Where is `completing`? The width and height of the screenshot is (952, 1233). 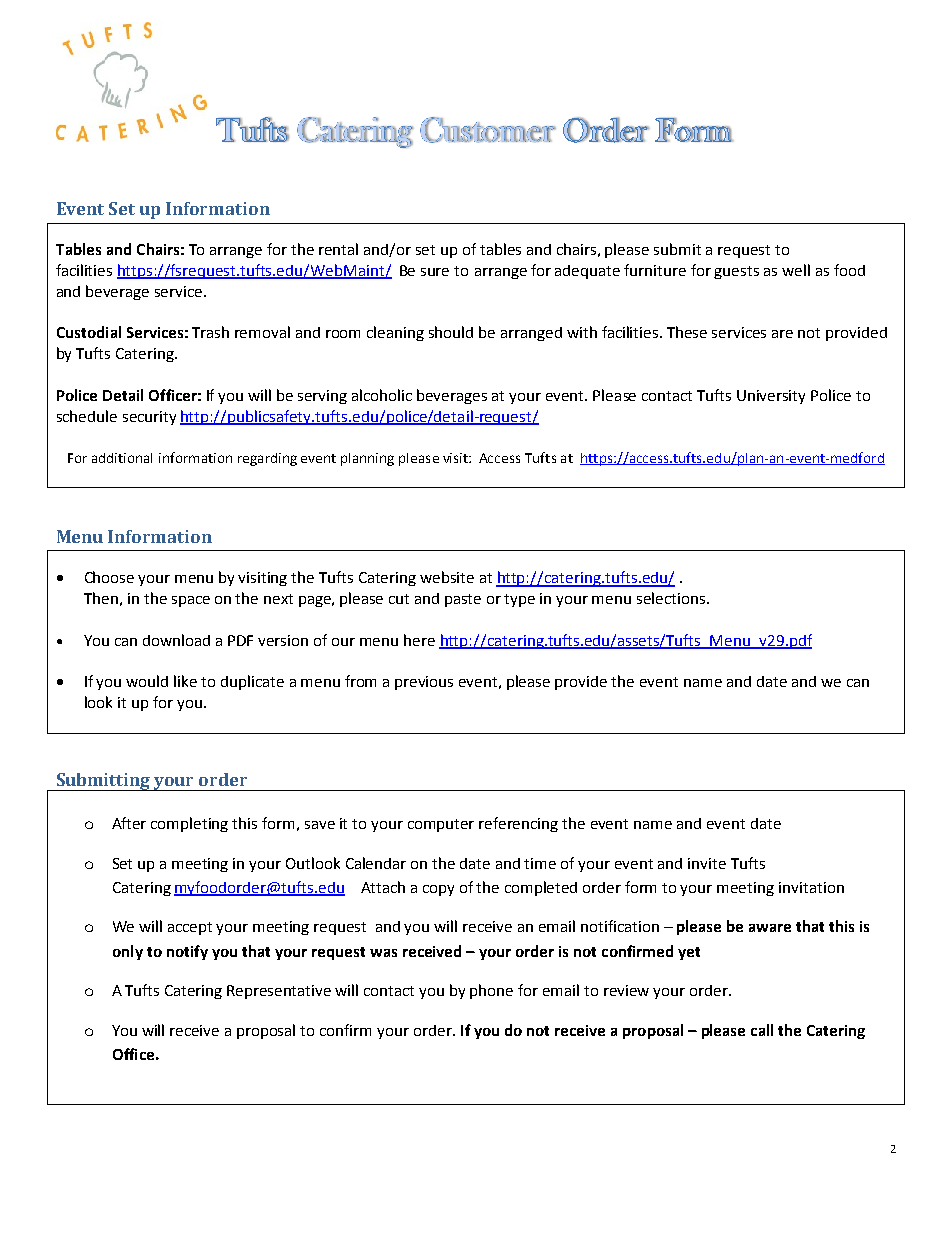 completing is located at coordinates (189, 824).
